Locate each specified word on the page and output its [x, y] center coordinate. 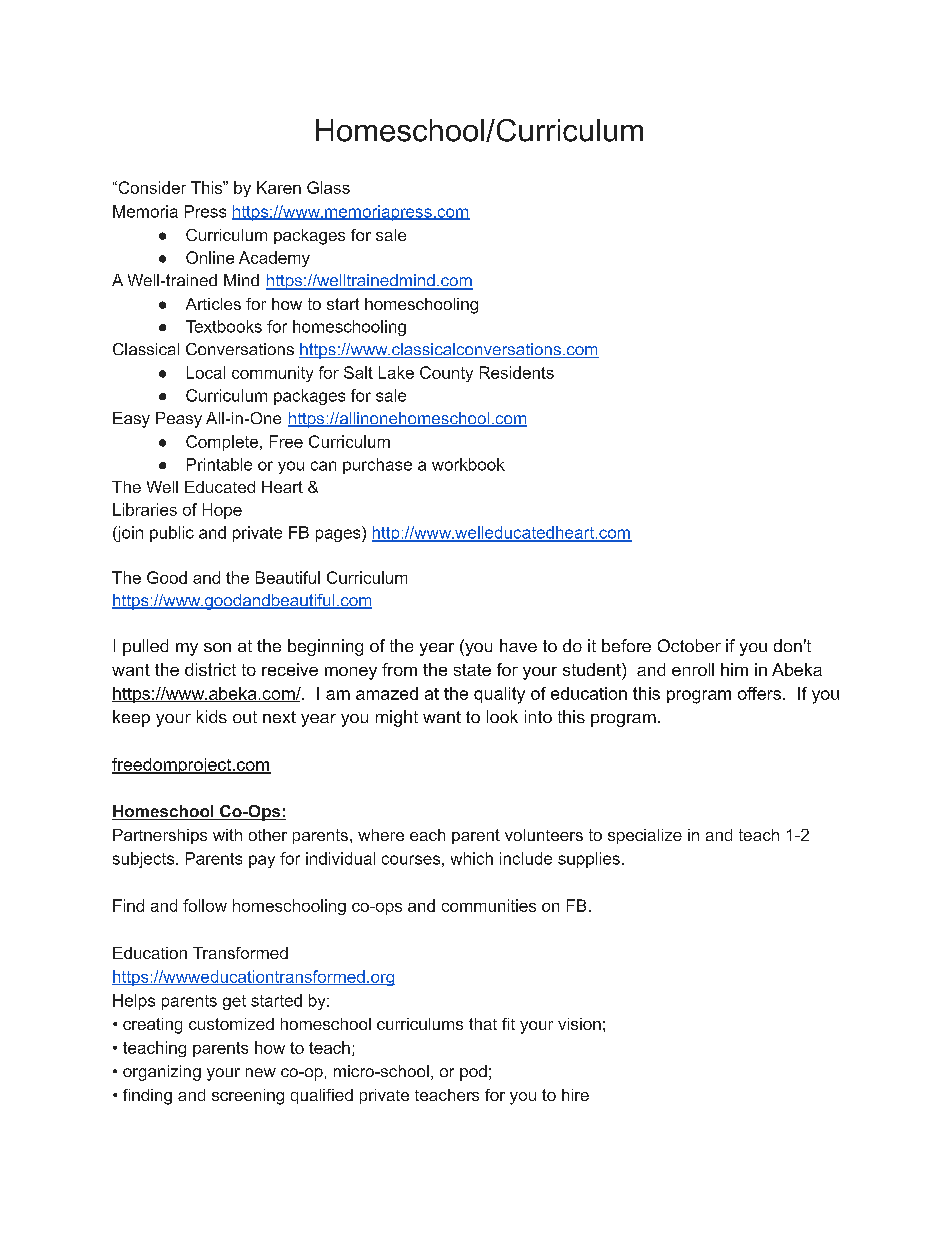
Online [210, 257]
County [446, 374]
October [689, 645]
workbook [468, 464]
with [227, 835]
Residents [517, 372]
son [217, 647]
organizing [162, 1073]
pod [473, 1073]
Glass [328, 187]
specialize [645, 836]
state [472, 670]
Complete [222, 443]
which [472, 858]
